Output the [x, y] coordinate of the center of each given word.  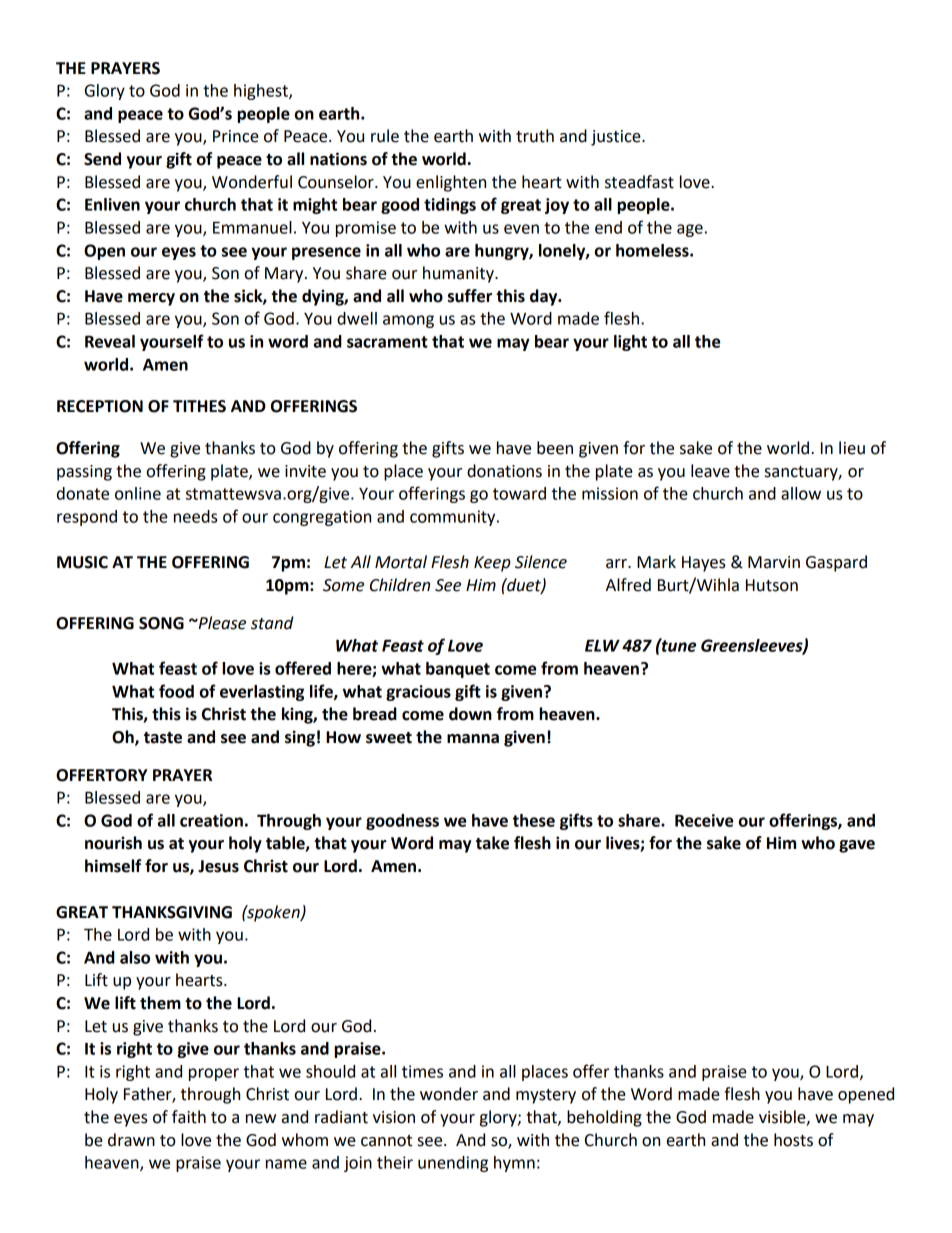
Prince [236, 136]
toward [519, 493]
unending [453, 1164]
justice [617, 138]
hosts [793, 1140]
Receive [704, 820]
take [492, 843]
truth [535, 136]
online [138, 493]
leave [710, 471]
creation [211, 820]
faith [189, 1117]
